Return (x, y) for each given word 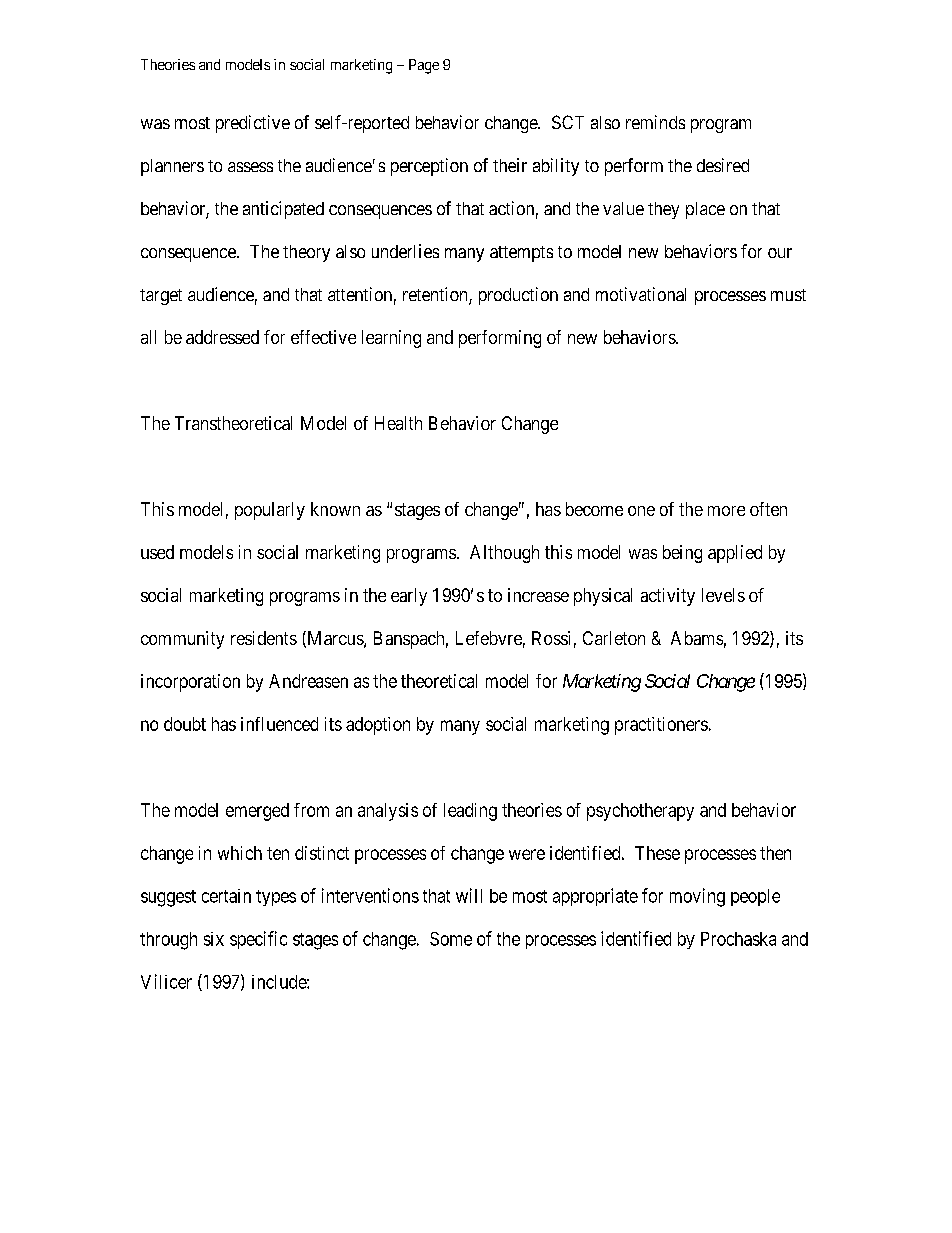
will (469, 895)
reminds (655, 122)
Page (424, 66)
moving (697, 897)
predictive (253, 124)
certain (226, 896)
